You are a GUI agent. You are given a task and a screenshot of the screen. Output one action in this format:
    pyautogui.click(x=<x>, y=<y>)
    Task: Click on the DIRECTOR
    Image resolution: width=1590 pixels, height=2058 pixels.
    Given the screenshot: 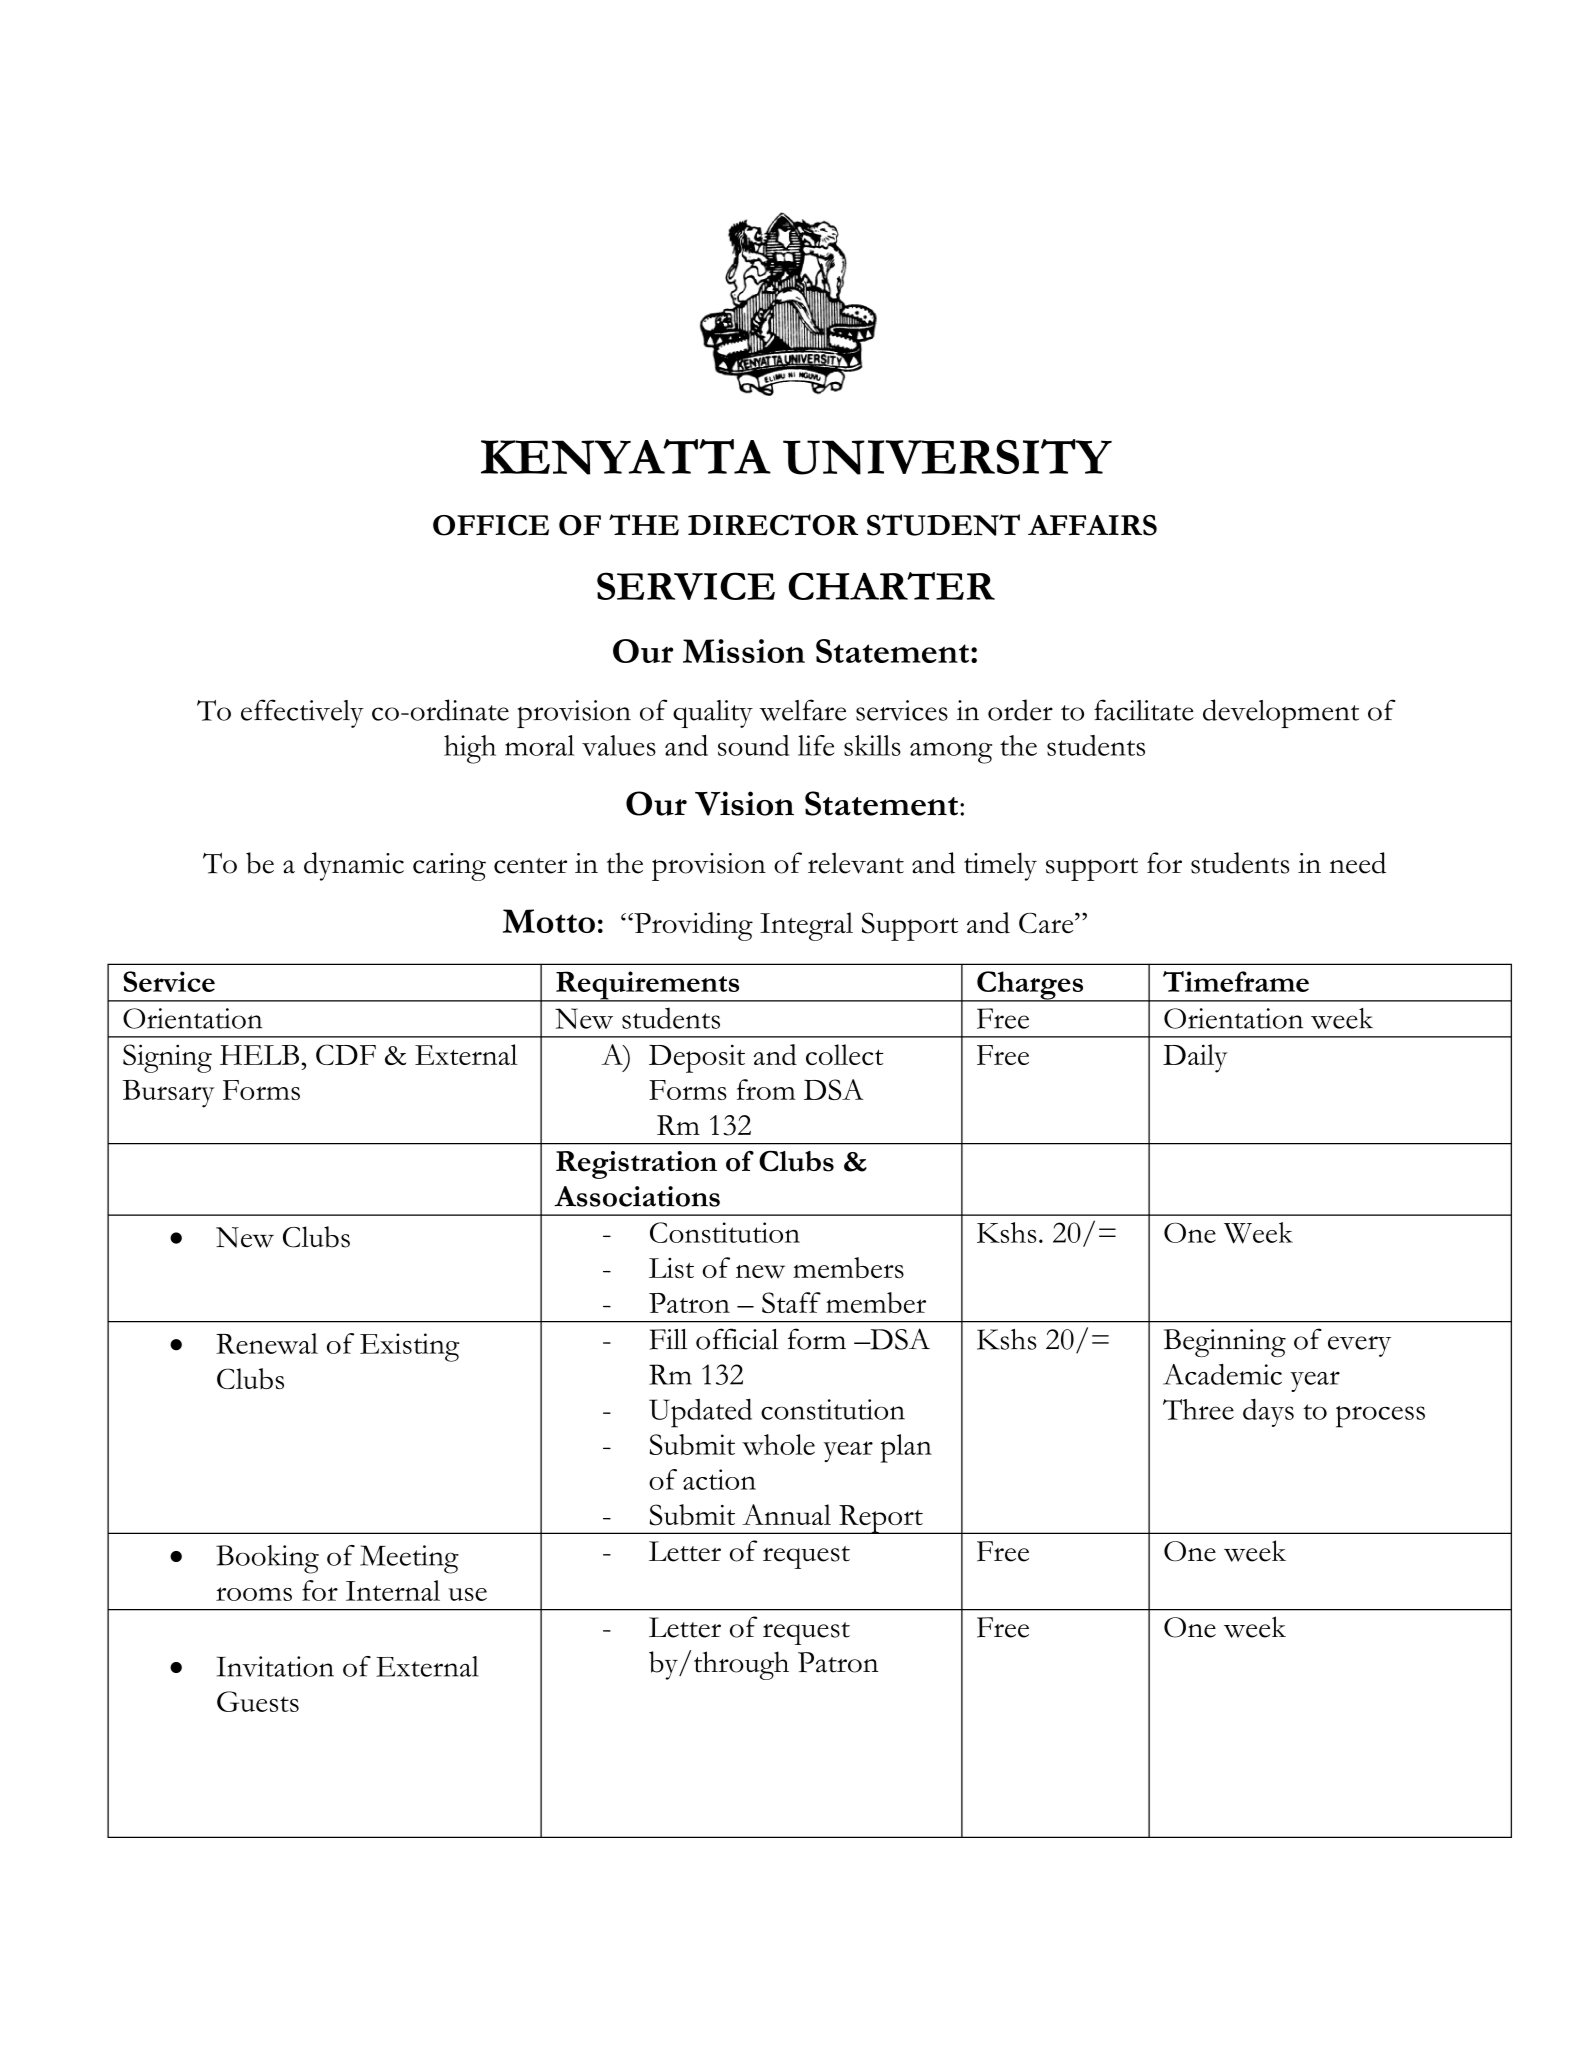 What is the action you would take?
    pyautogui.click(x=773, y=525)
